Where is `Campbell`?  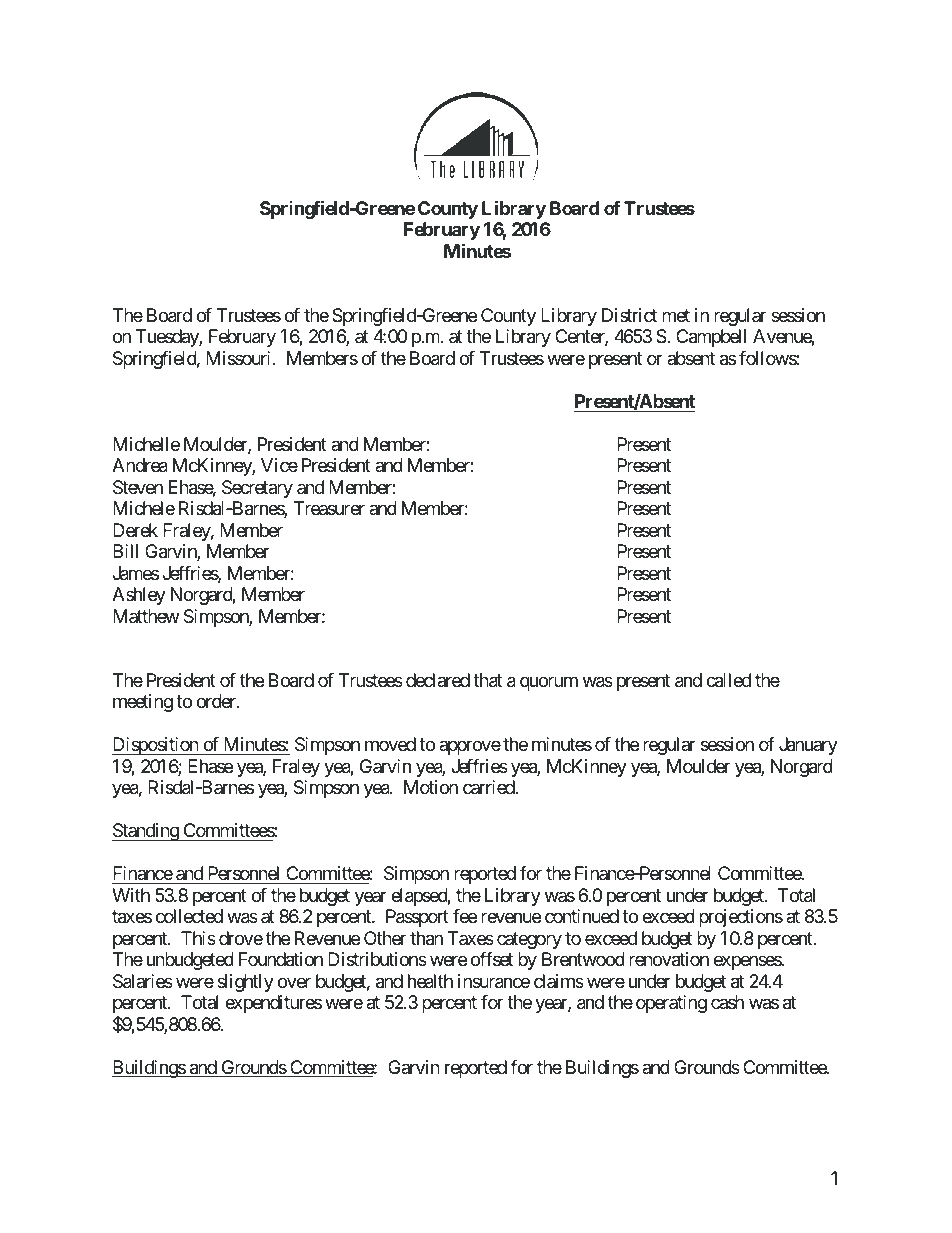
Campbell is located at coordinates (711, 338).
